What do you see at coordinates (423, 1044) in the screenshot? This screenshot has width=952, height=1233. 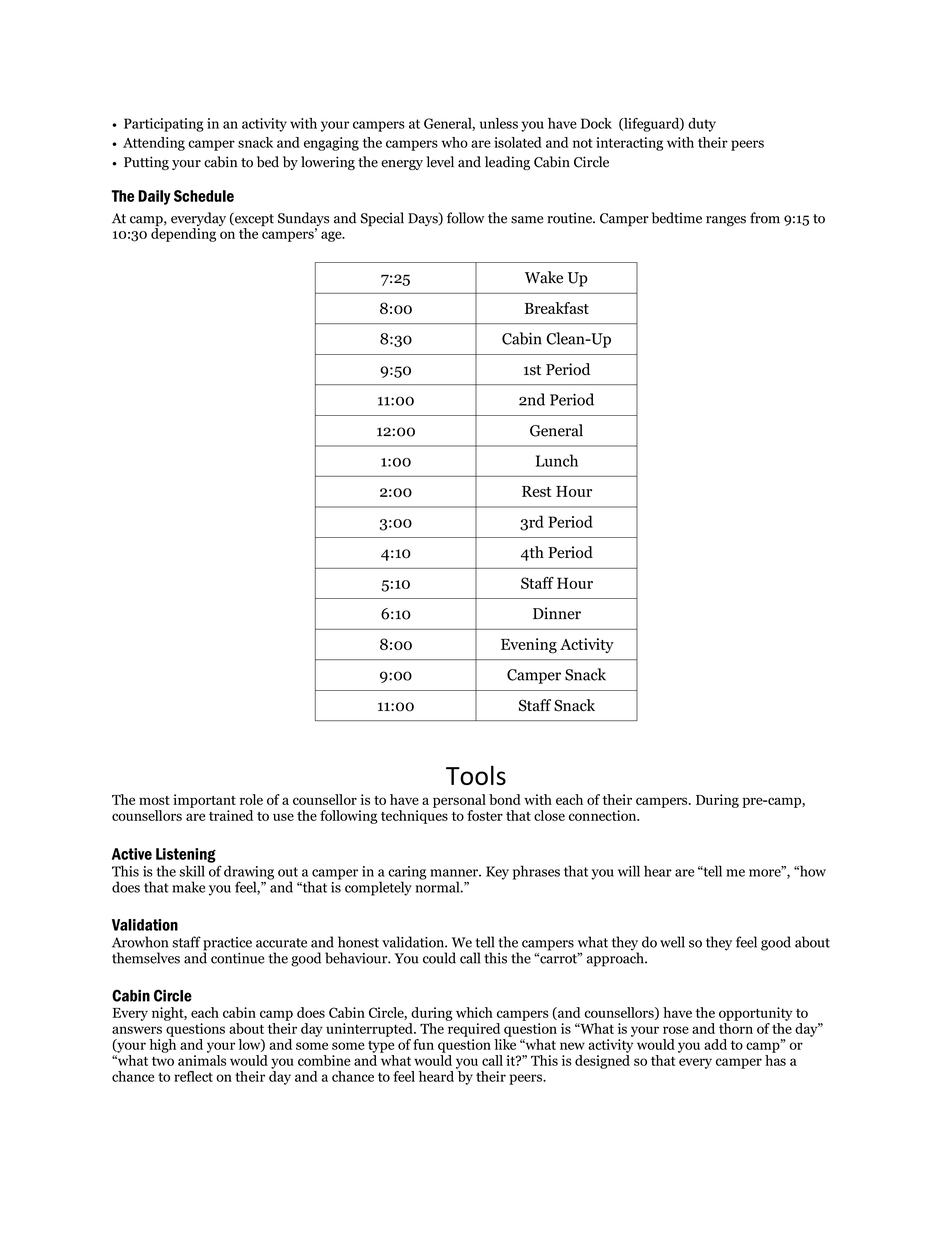 I see `fun` at bounding box center [423, 1044].
